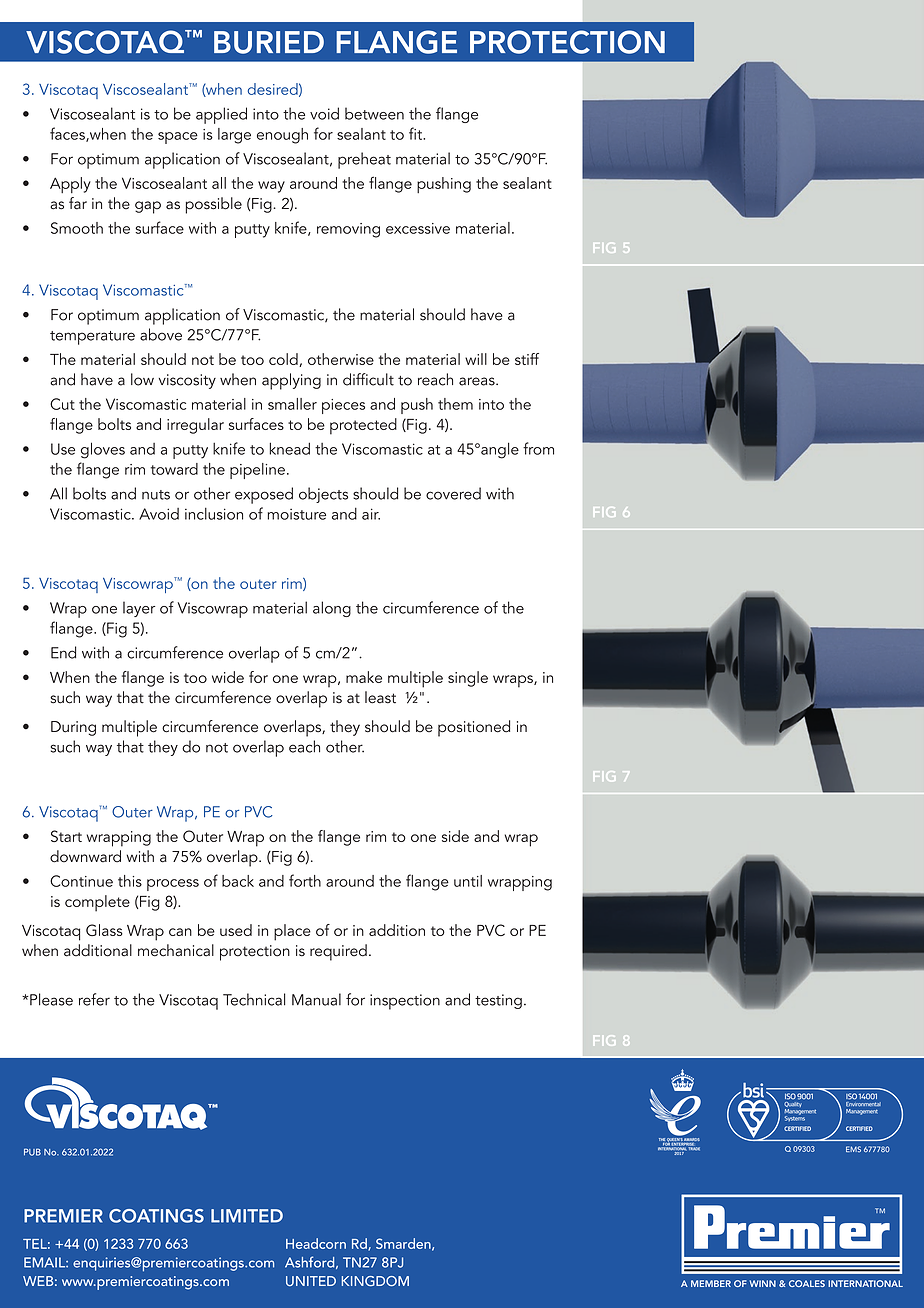  Describe the element at coordinates (498, 1001) in the page. I see `testing` at that location.
